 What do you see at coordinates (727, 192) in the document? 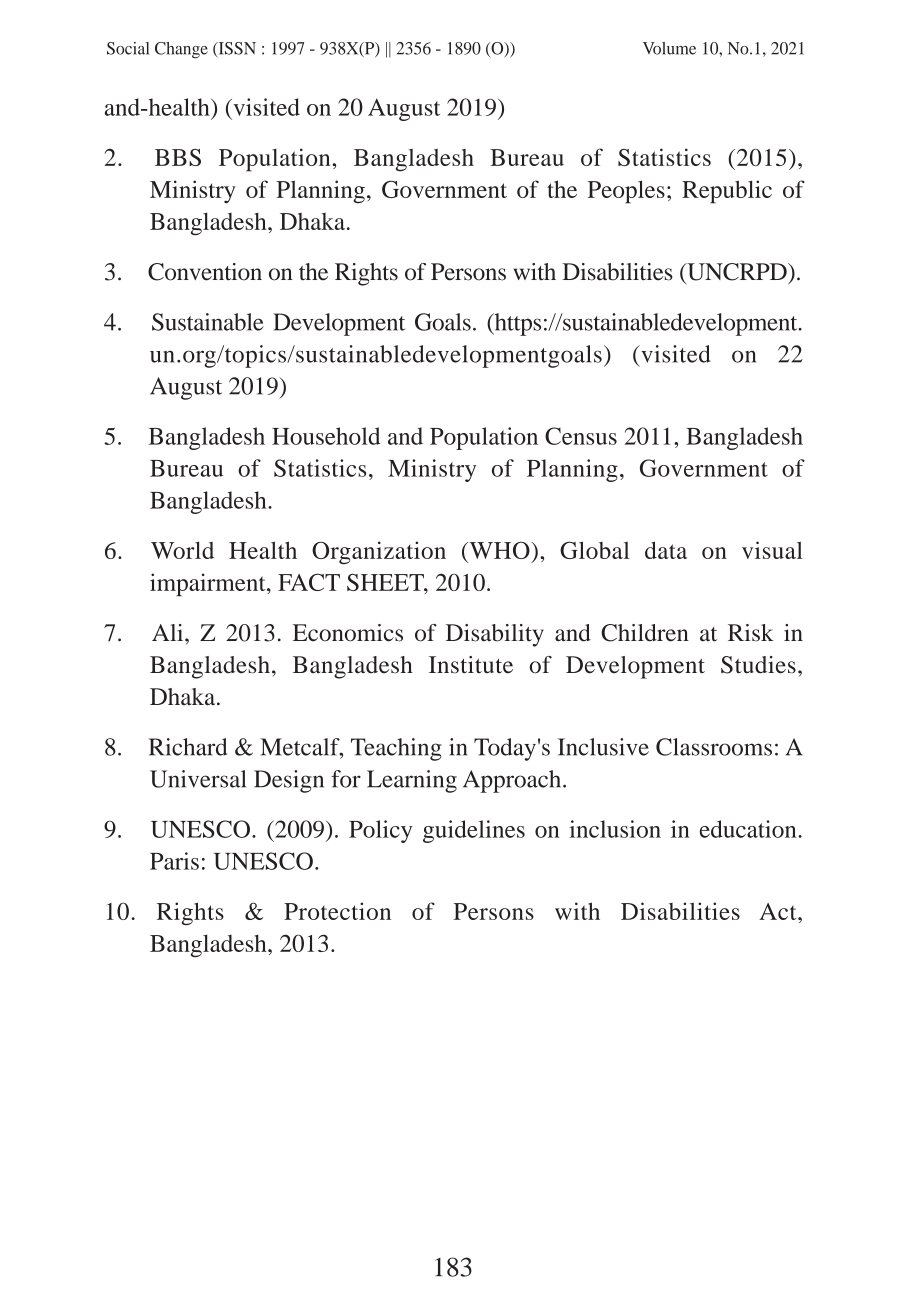
I see `Republic` at bounding box center [727, 192].
